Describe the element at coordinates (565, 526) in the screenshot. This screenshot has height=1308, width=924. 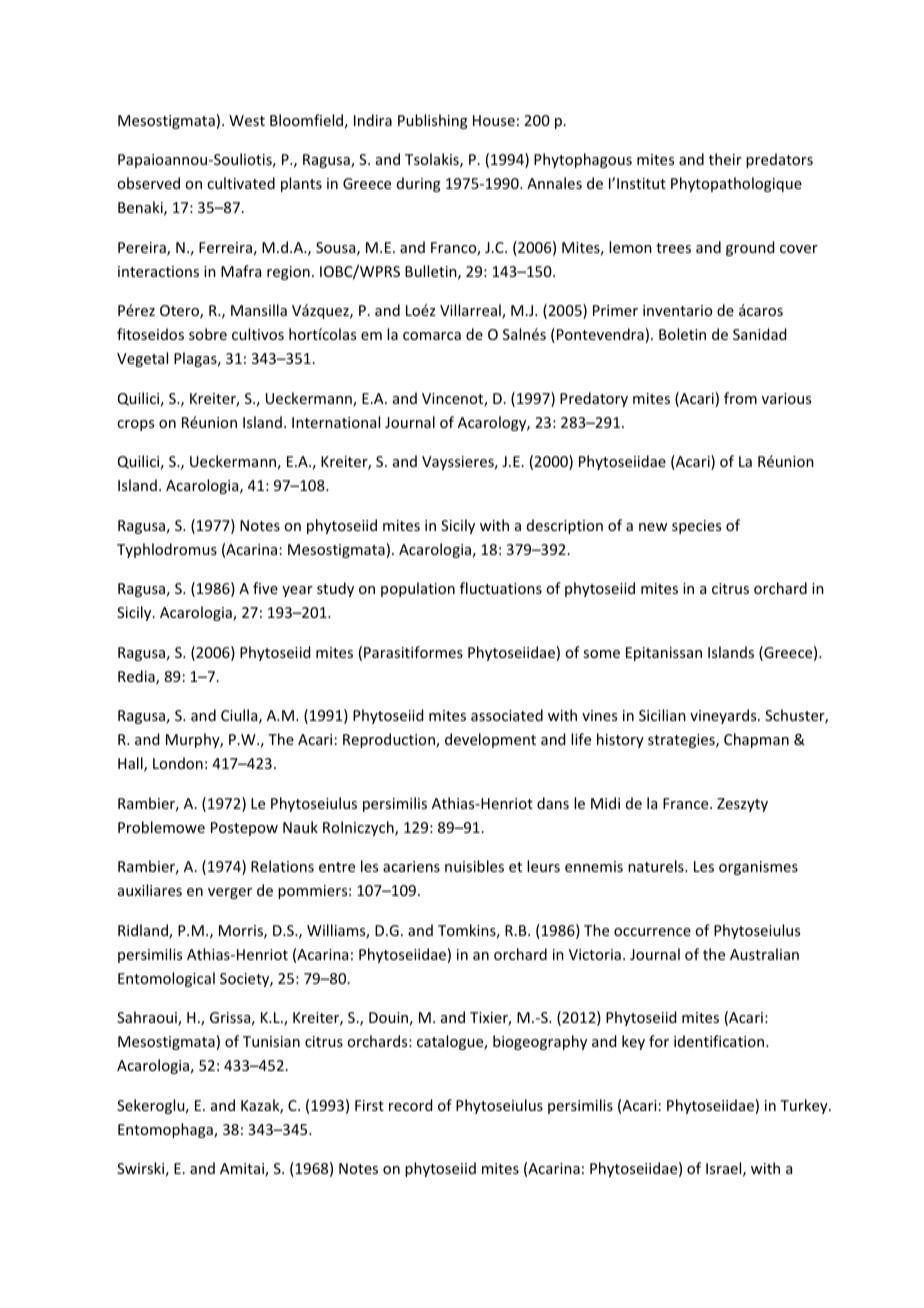
I see `description` at that location.
